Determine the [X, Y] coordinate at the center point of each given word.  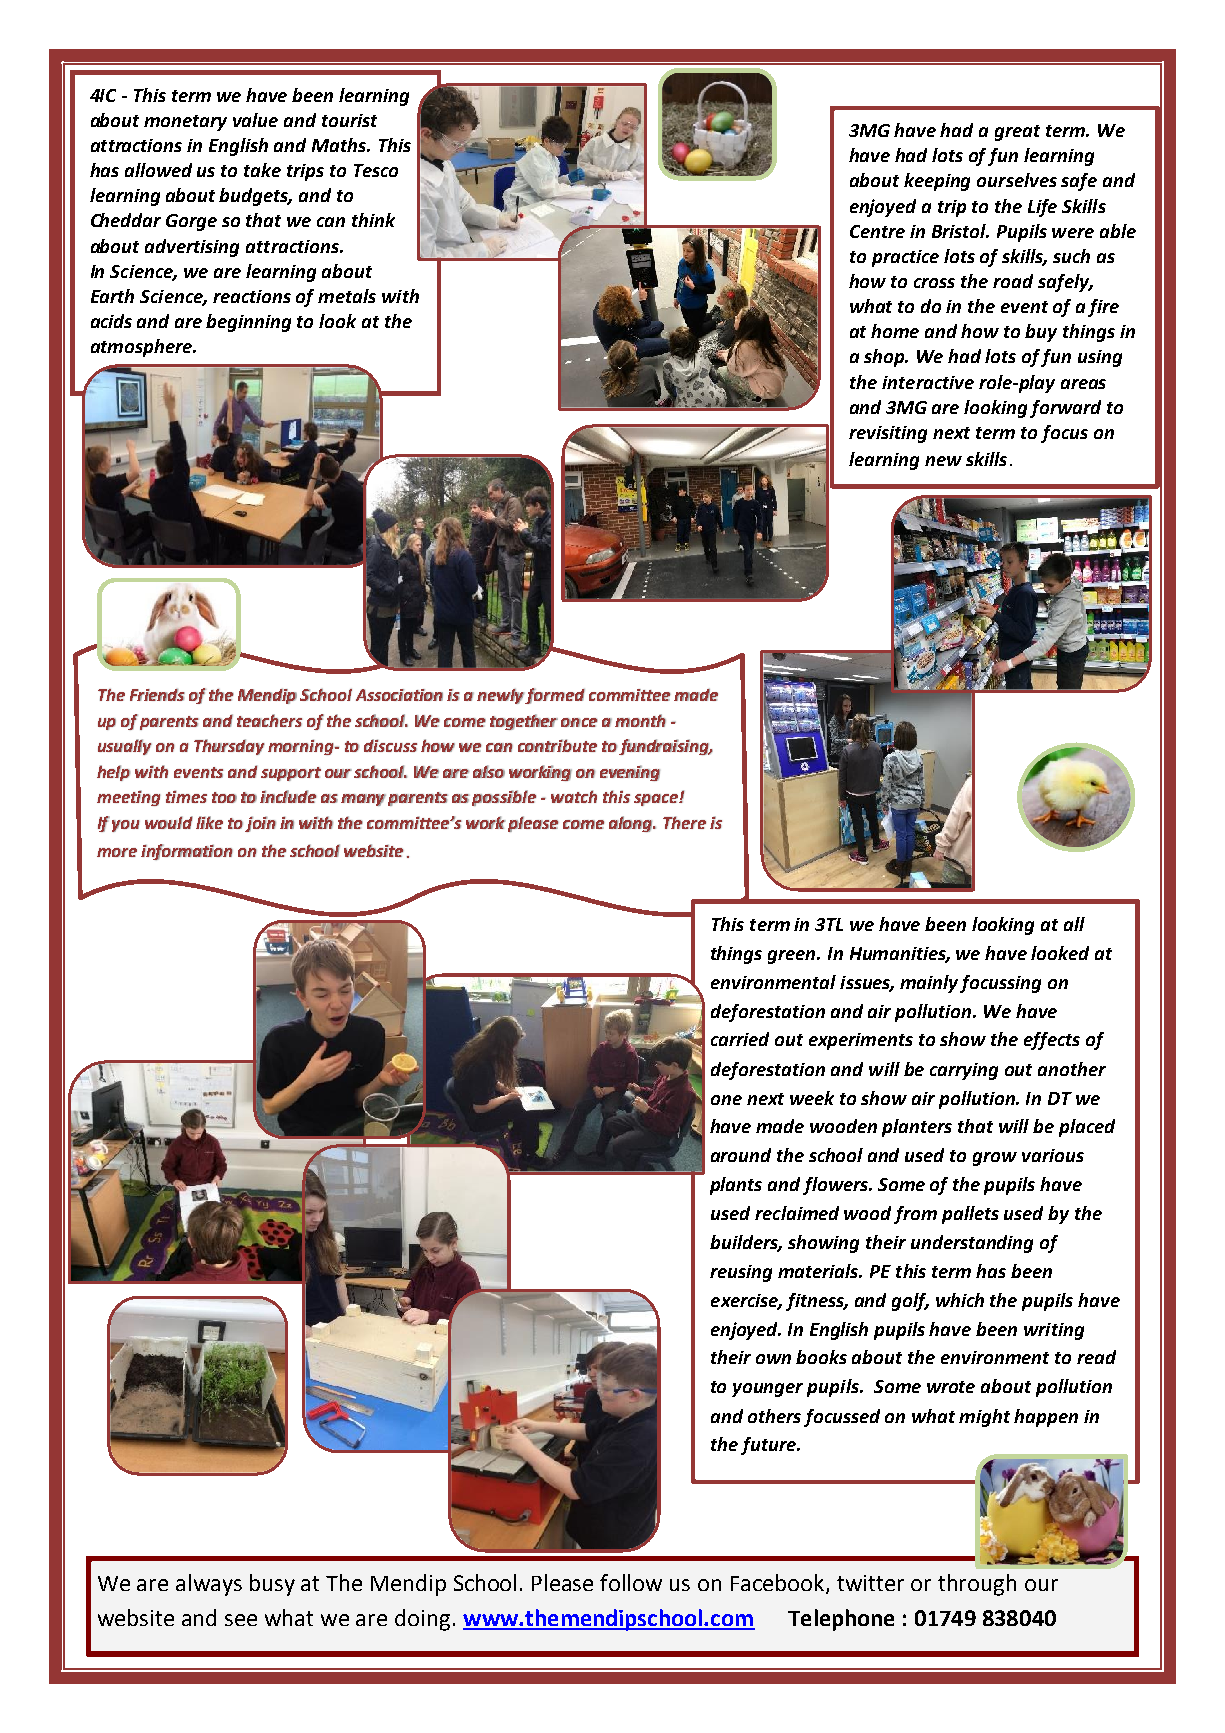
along [632, 824]
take [262, 170]
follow [631, 1582]
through [977, 1585]
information [187, 852]
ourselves [1017, 180]
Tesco [376, 170]
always [209, 1585]
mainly [930, 984]
